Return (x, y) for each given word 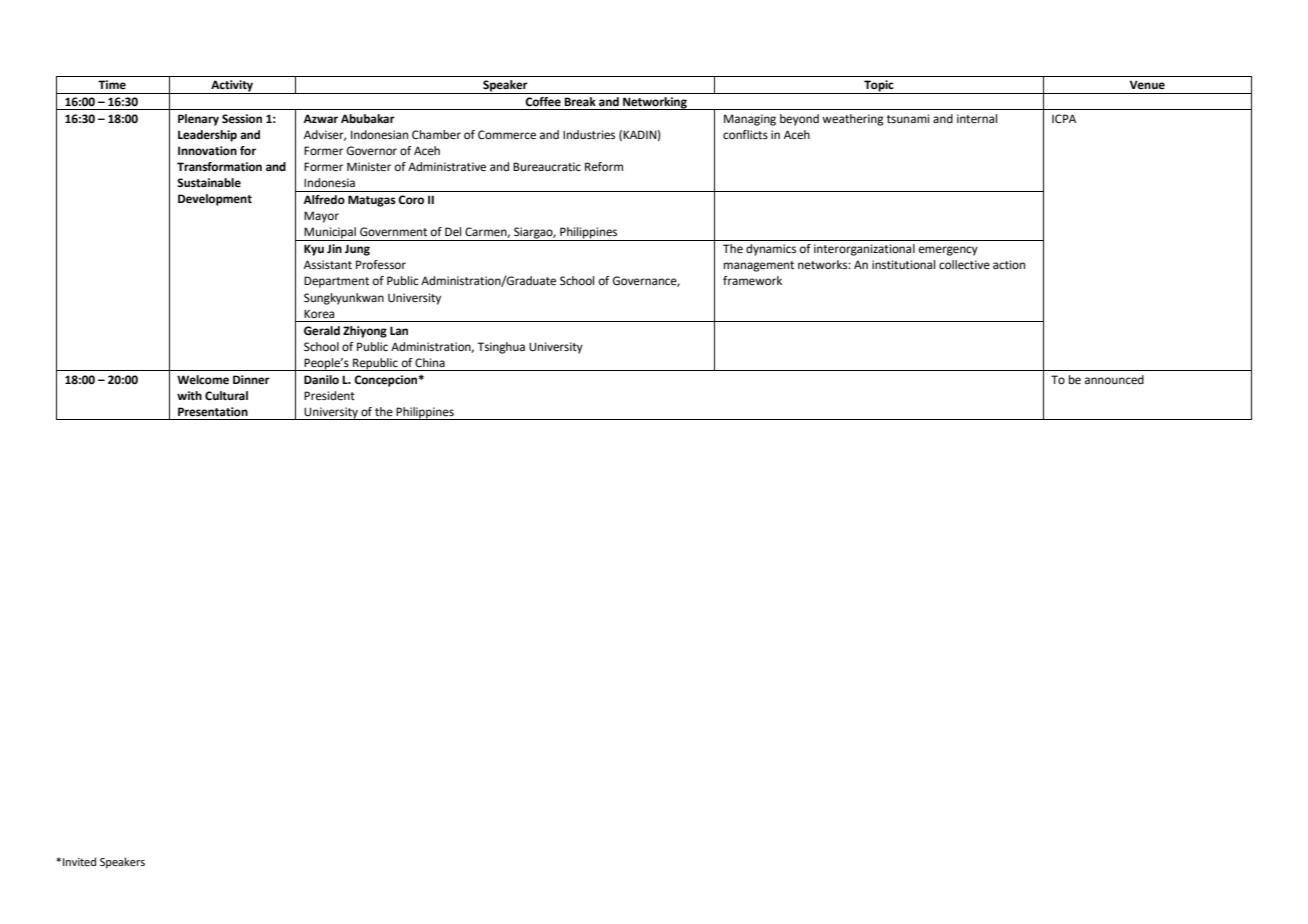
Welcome (203, 380)
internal (977, 119)
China (430, 362)
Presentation (213, 412)
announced (1114, 380)
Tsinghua (501, 348)
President (329, 396)
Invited (79, 861)
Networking (655, 103)
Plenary (198, 120)
